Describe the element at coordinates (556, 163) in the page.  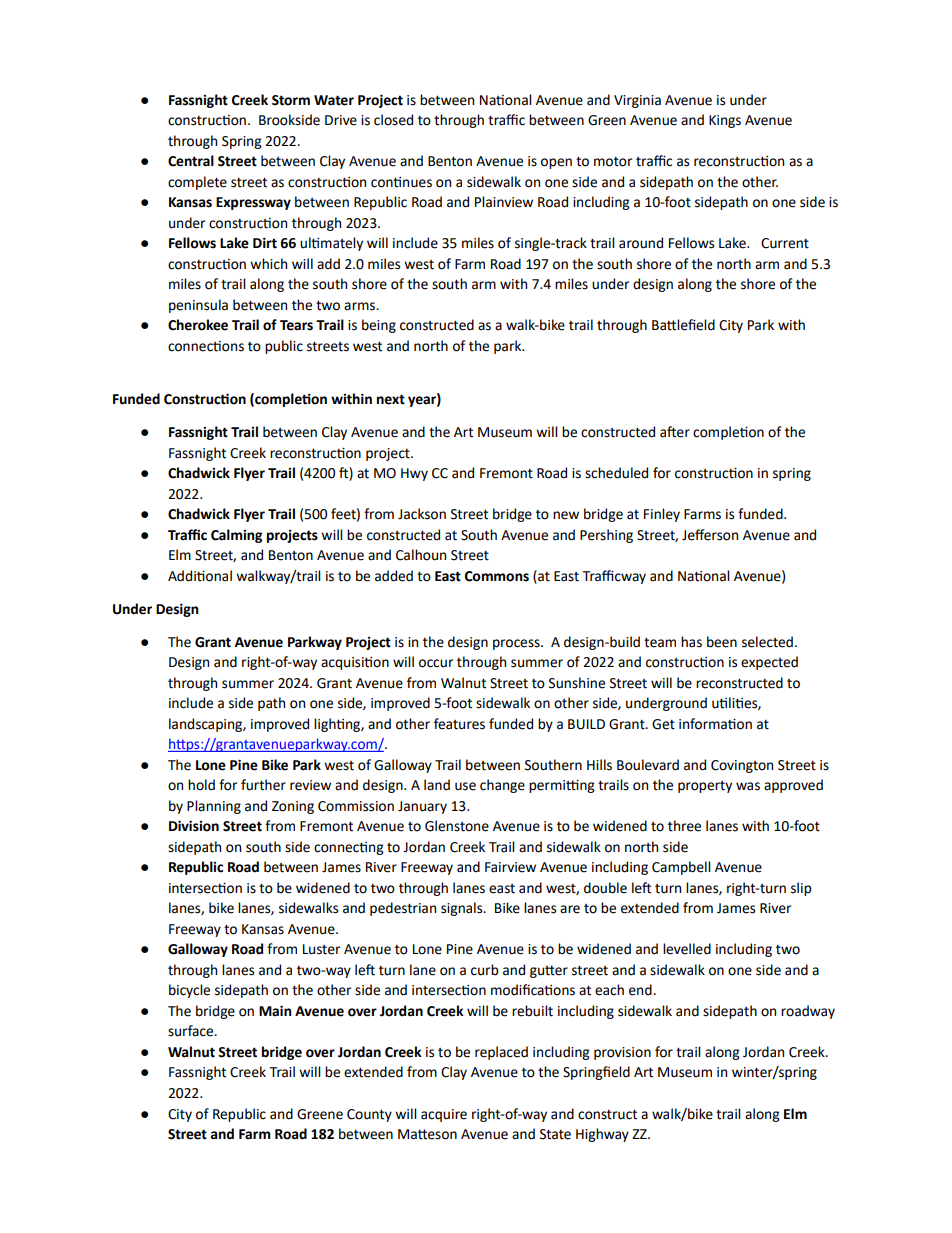
I see `open` at that location.
